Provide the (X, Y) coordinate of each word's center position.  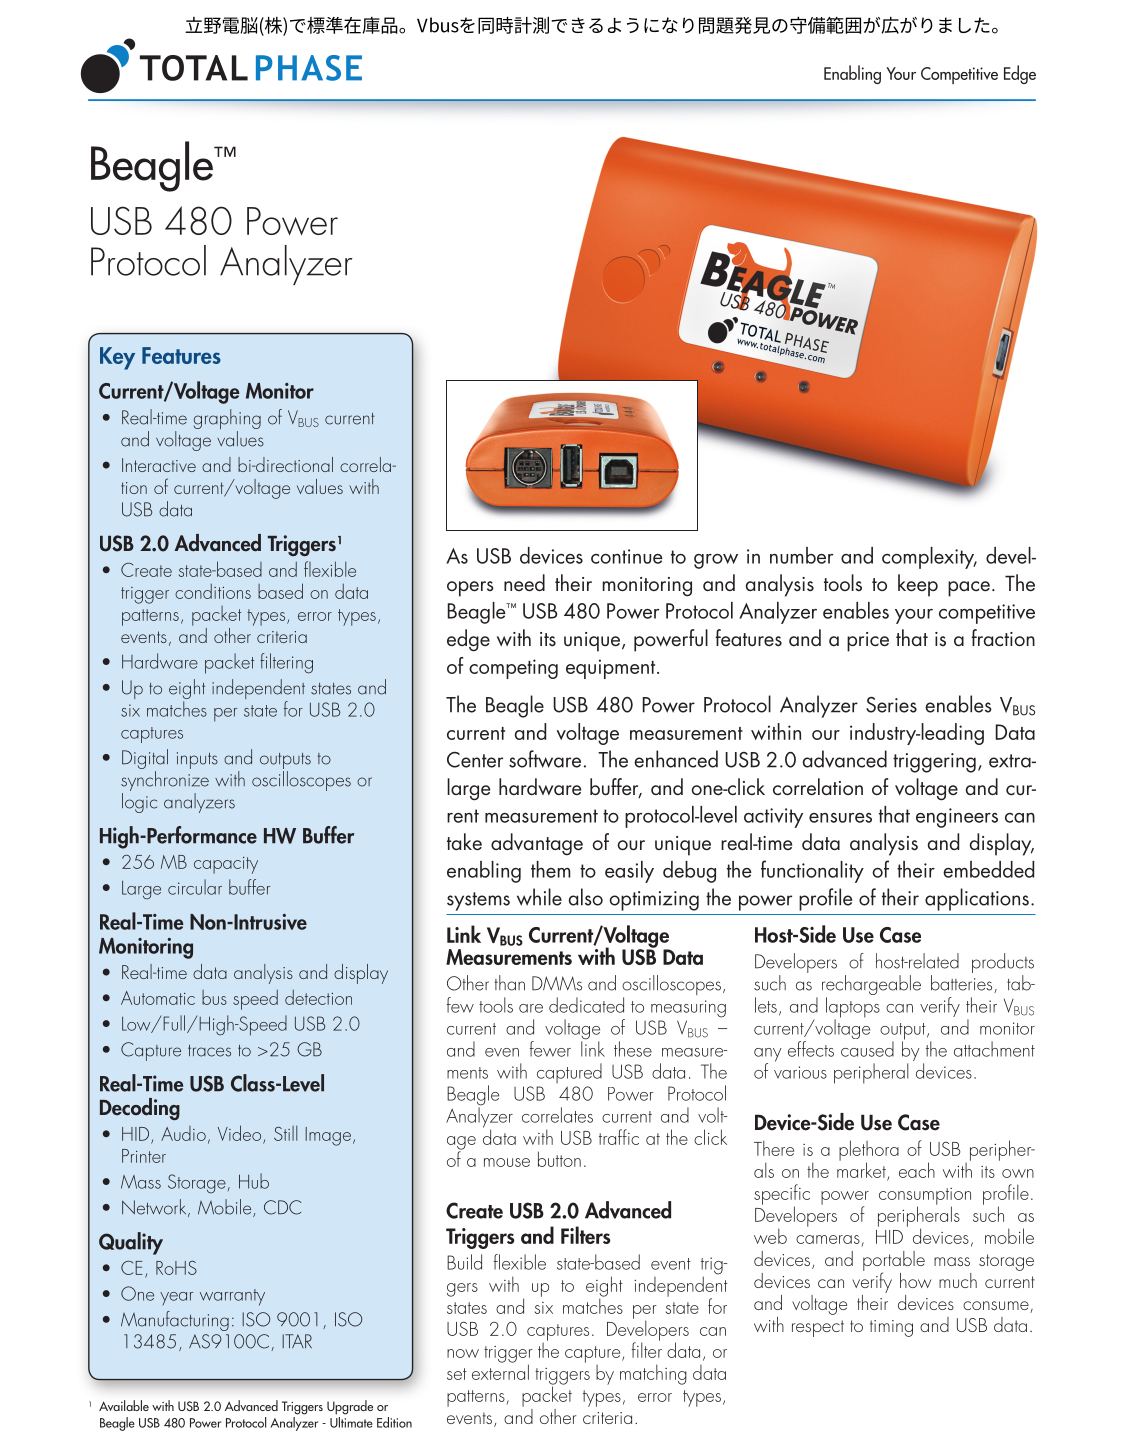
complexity (929, 558)
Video (241, 1134)
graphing (227, 420)
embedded (988, 869)
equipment (612, 669)
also (585, 897)
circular (195, 887)
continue (627, 556)
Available (124, 1405)
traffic (619, 1137)
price (868, 642)
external (500, 1371)
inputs (197, 760)
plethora (869, 1151)
